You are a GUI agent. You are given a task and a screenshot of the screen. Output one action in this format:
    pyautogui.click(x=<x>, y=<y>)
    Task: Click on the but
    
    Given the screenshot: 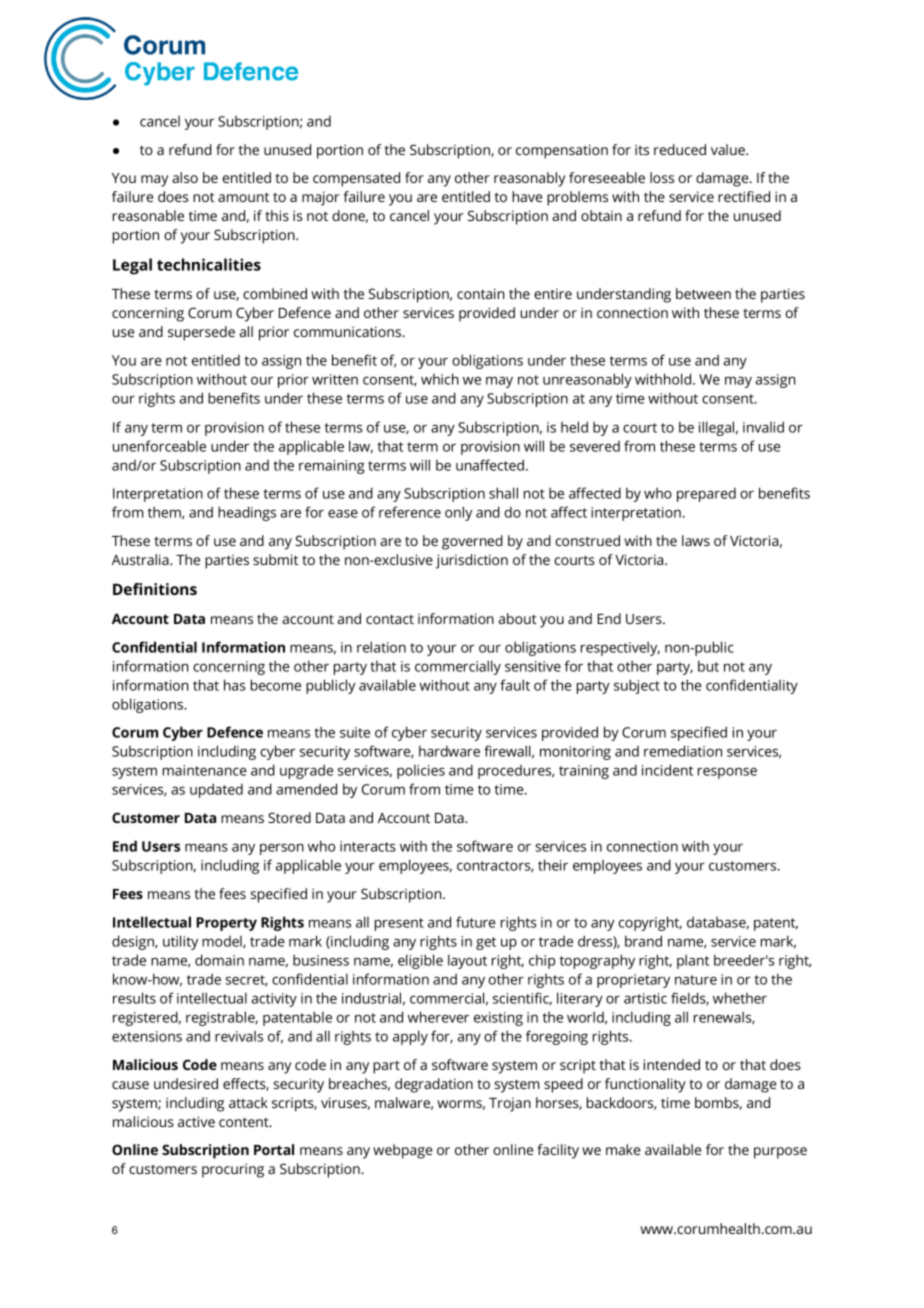 What is the action you would take?
    pyautogui.click(x=708, y=666)
